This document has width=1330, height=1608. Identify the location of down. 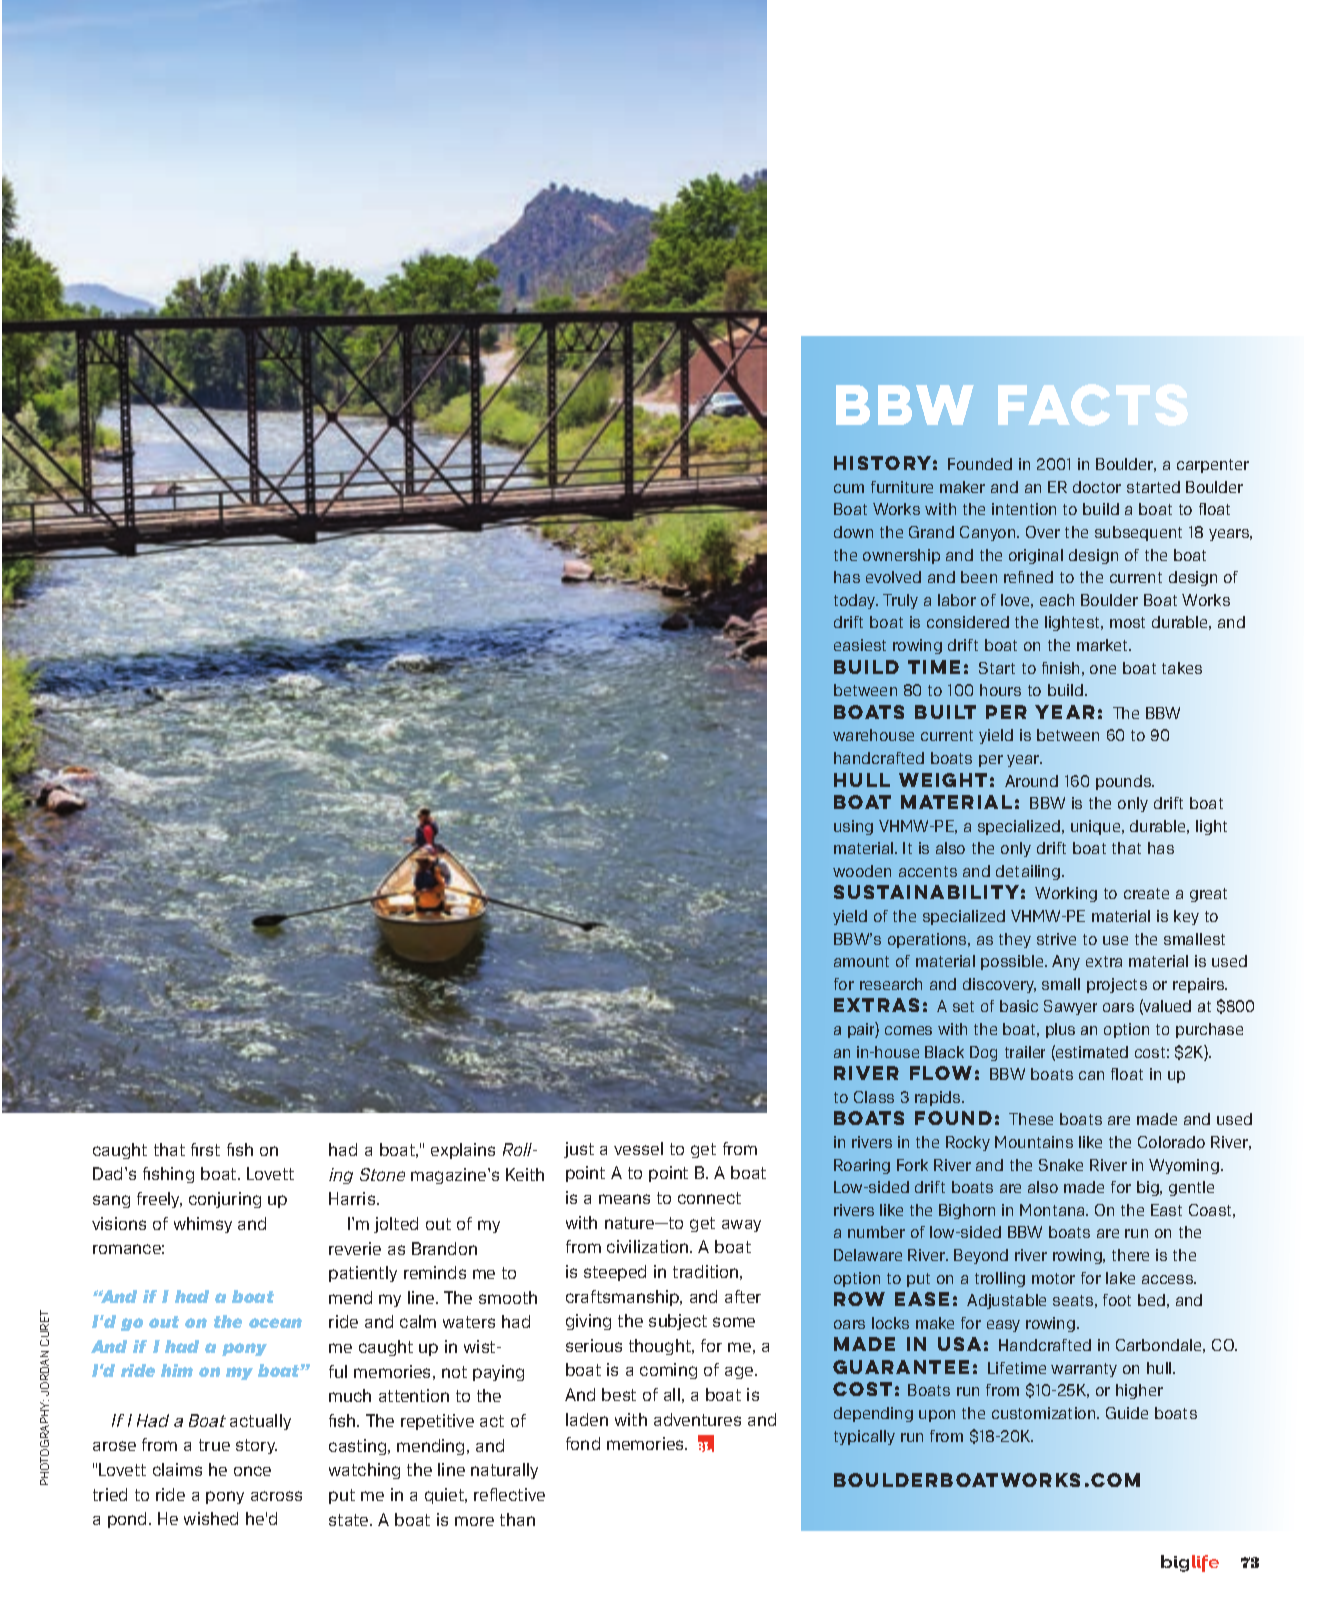
(853, 532).
